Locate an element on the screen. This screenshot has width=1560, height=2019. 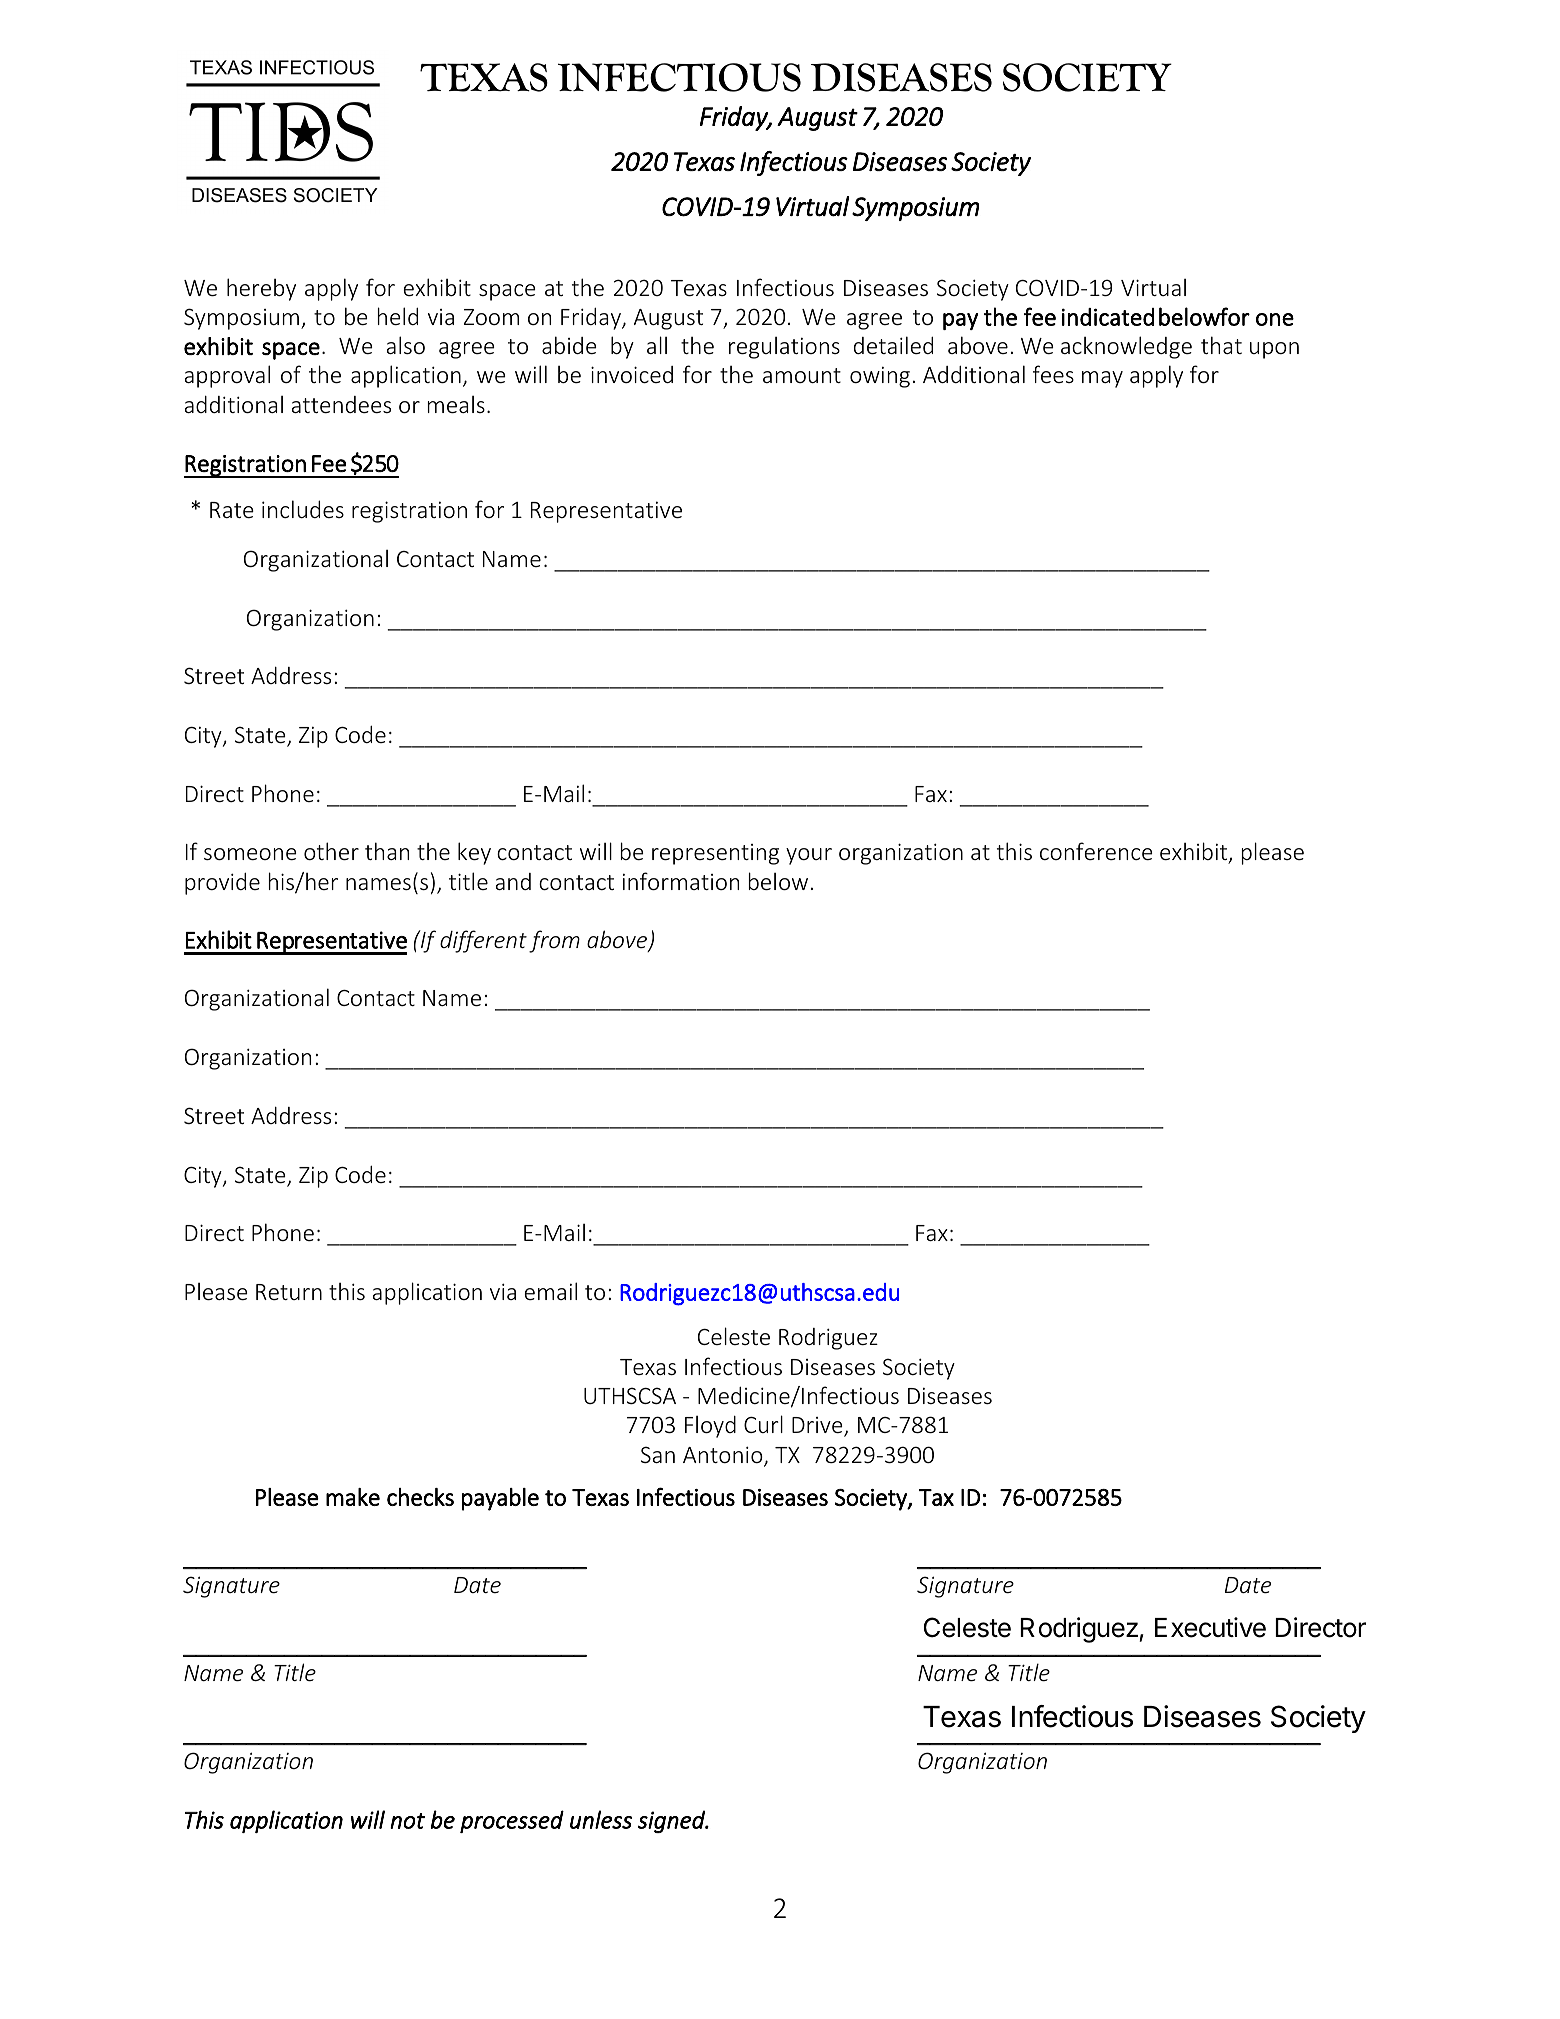
not is located at coordinates (407, 1821).
